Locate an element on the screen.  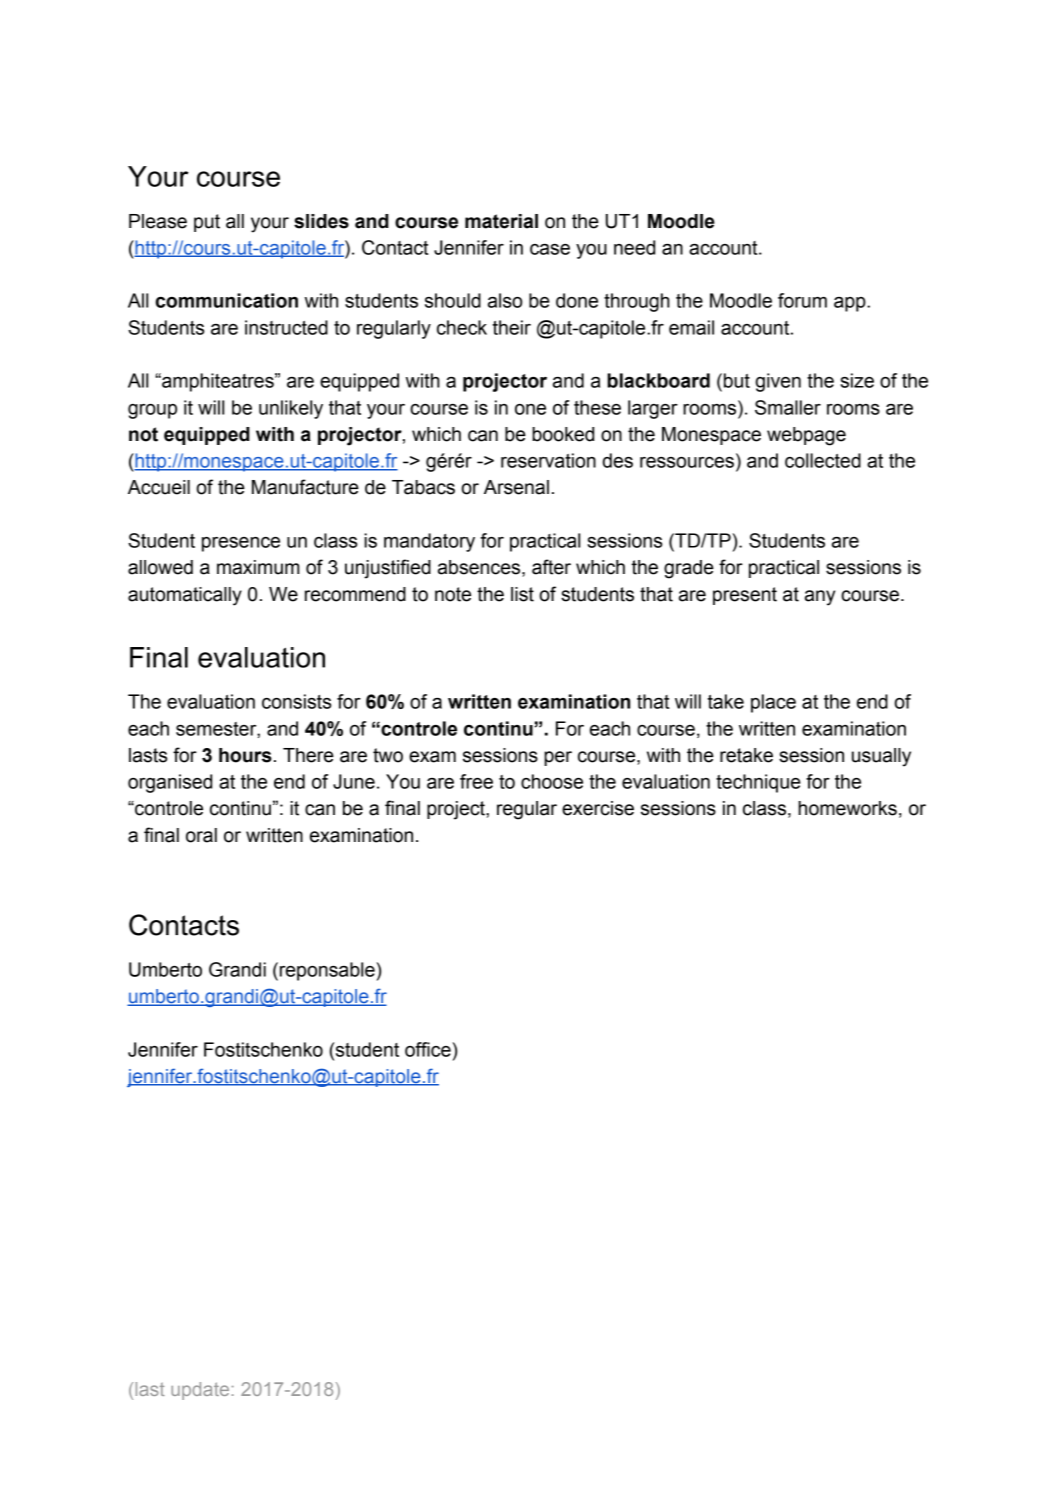
update is located at coordinates (200, 1391).
